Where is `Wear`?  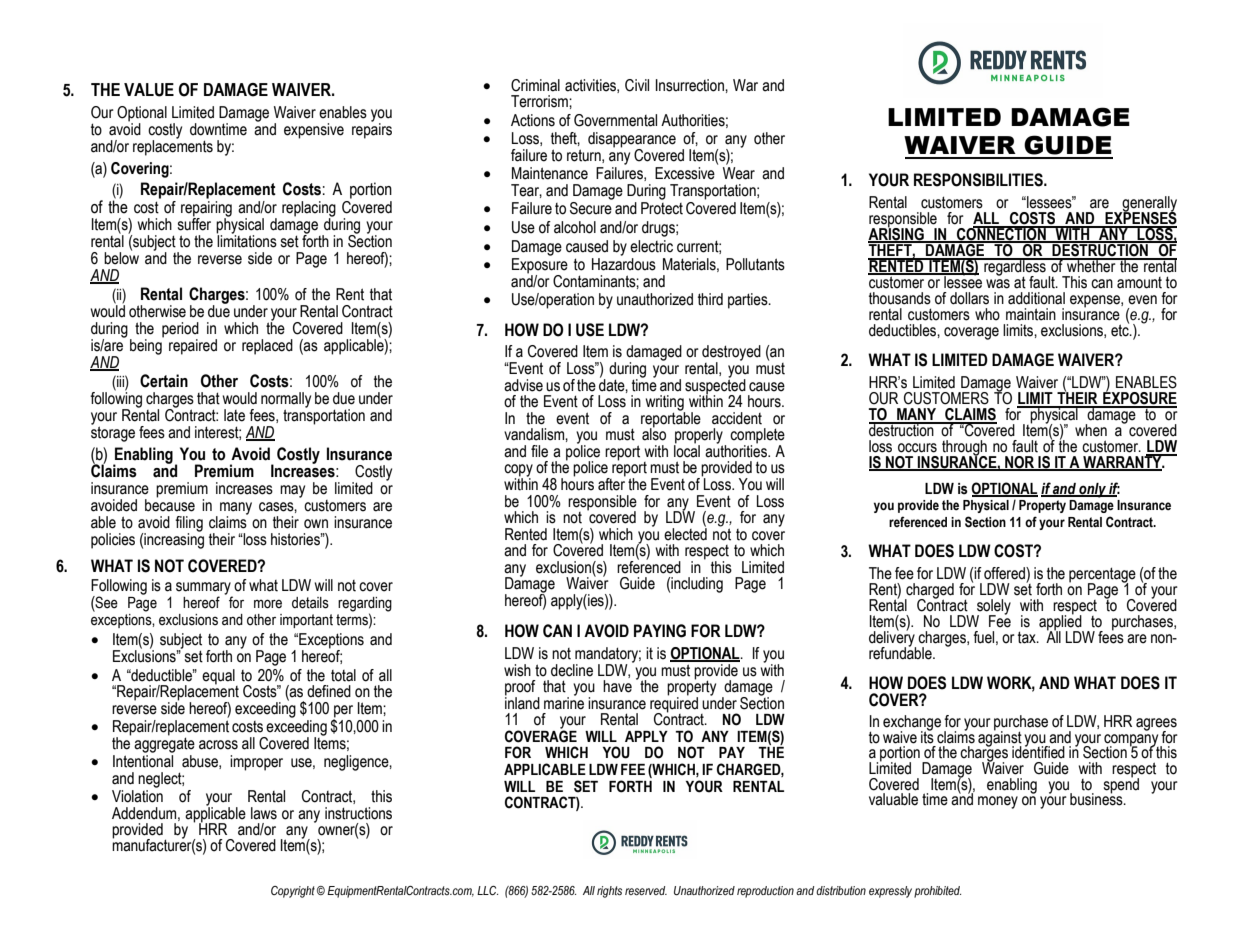
Wear is located at coordinates (739, 173).
